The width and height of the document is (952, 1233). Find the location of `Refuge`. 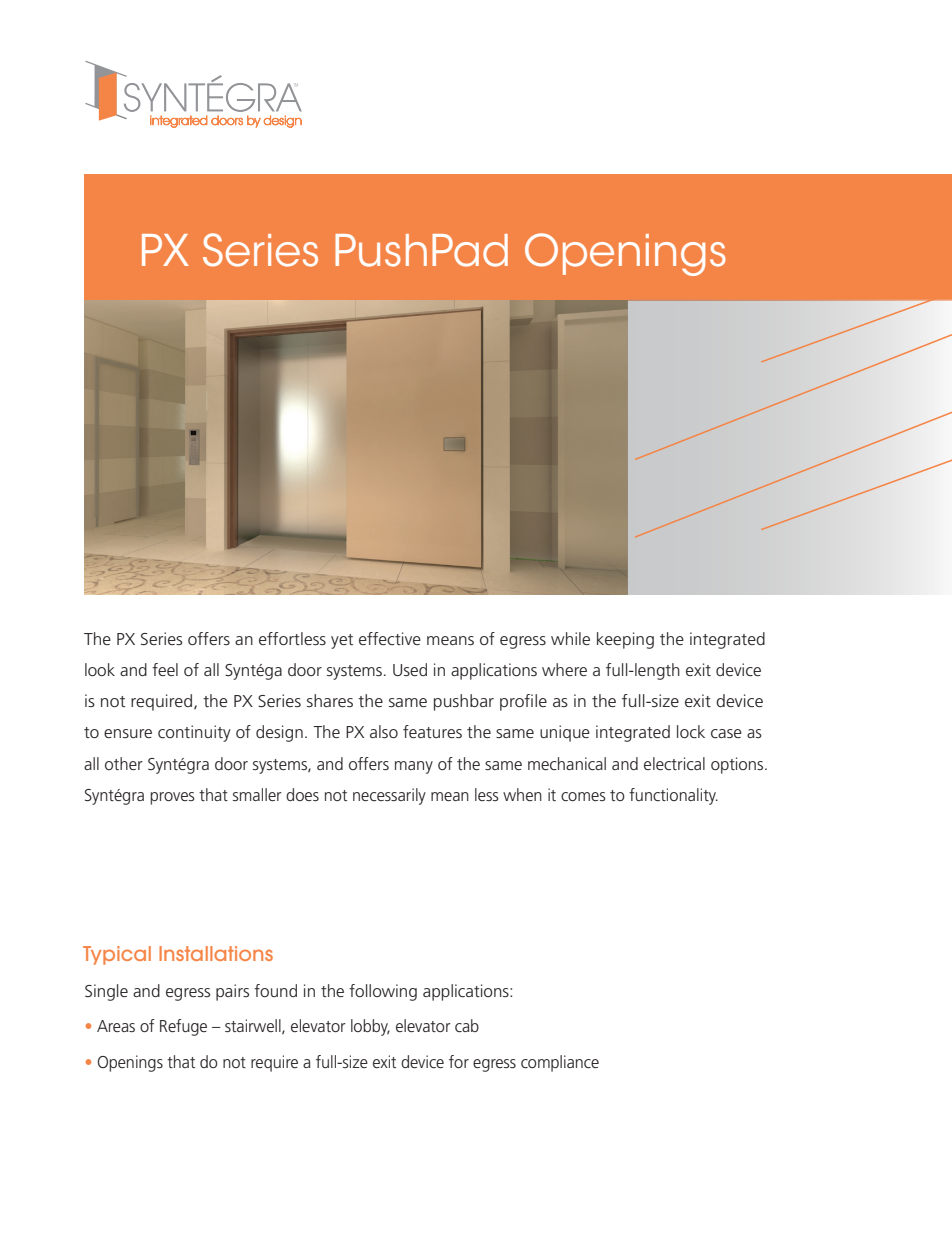

Refuge is located at coordinates (183, 1027).
